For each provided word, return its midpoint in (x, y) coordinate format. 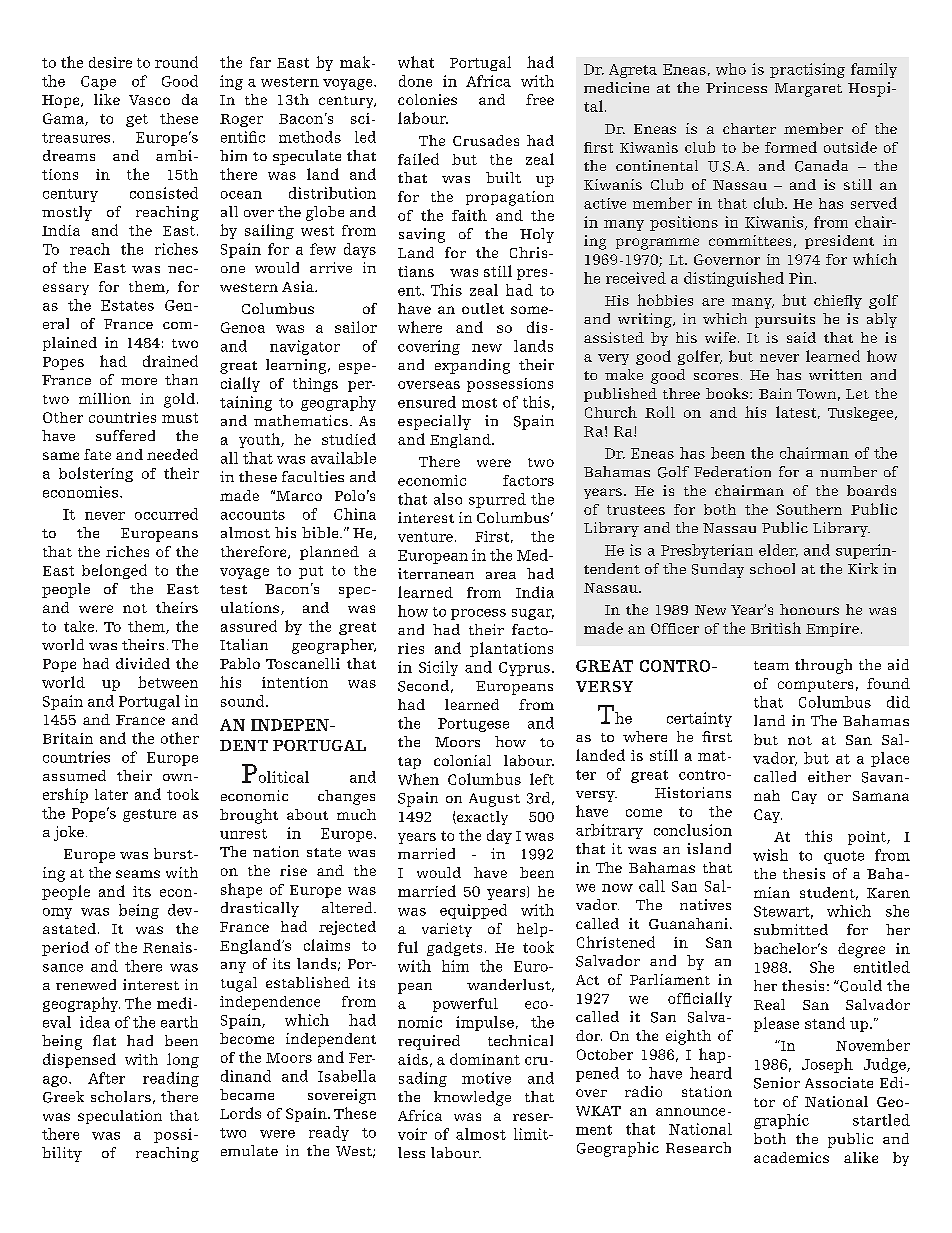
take (79, 626)
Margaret (808, 90)
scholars (121, 1096)
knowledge (472, 1098)
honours (809, 609)
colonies (427, 99)
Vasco (149, 100)
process (478, 614)
